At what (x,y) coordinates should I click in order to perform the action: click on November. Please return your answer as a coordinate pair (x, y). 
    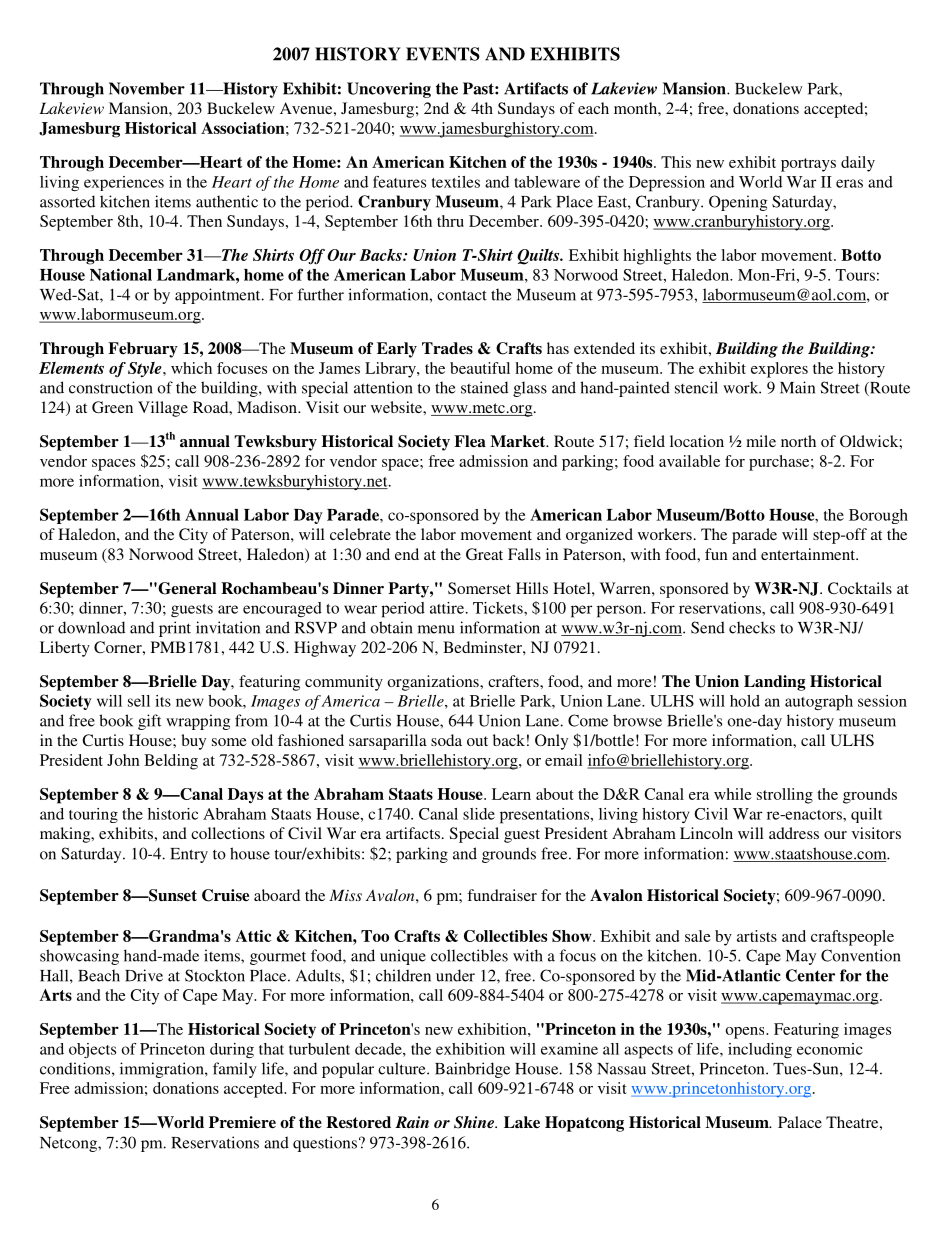
    Looking at the image, I should click on (147, 88).
